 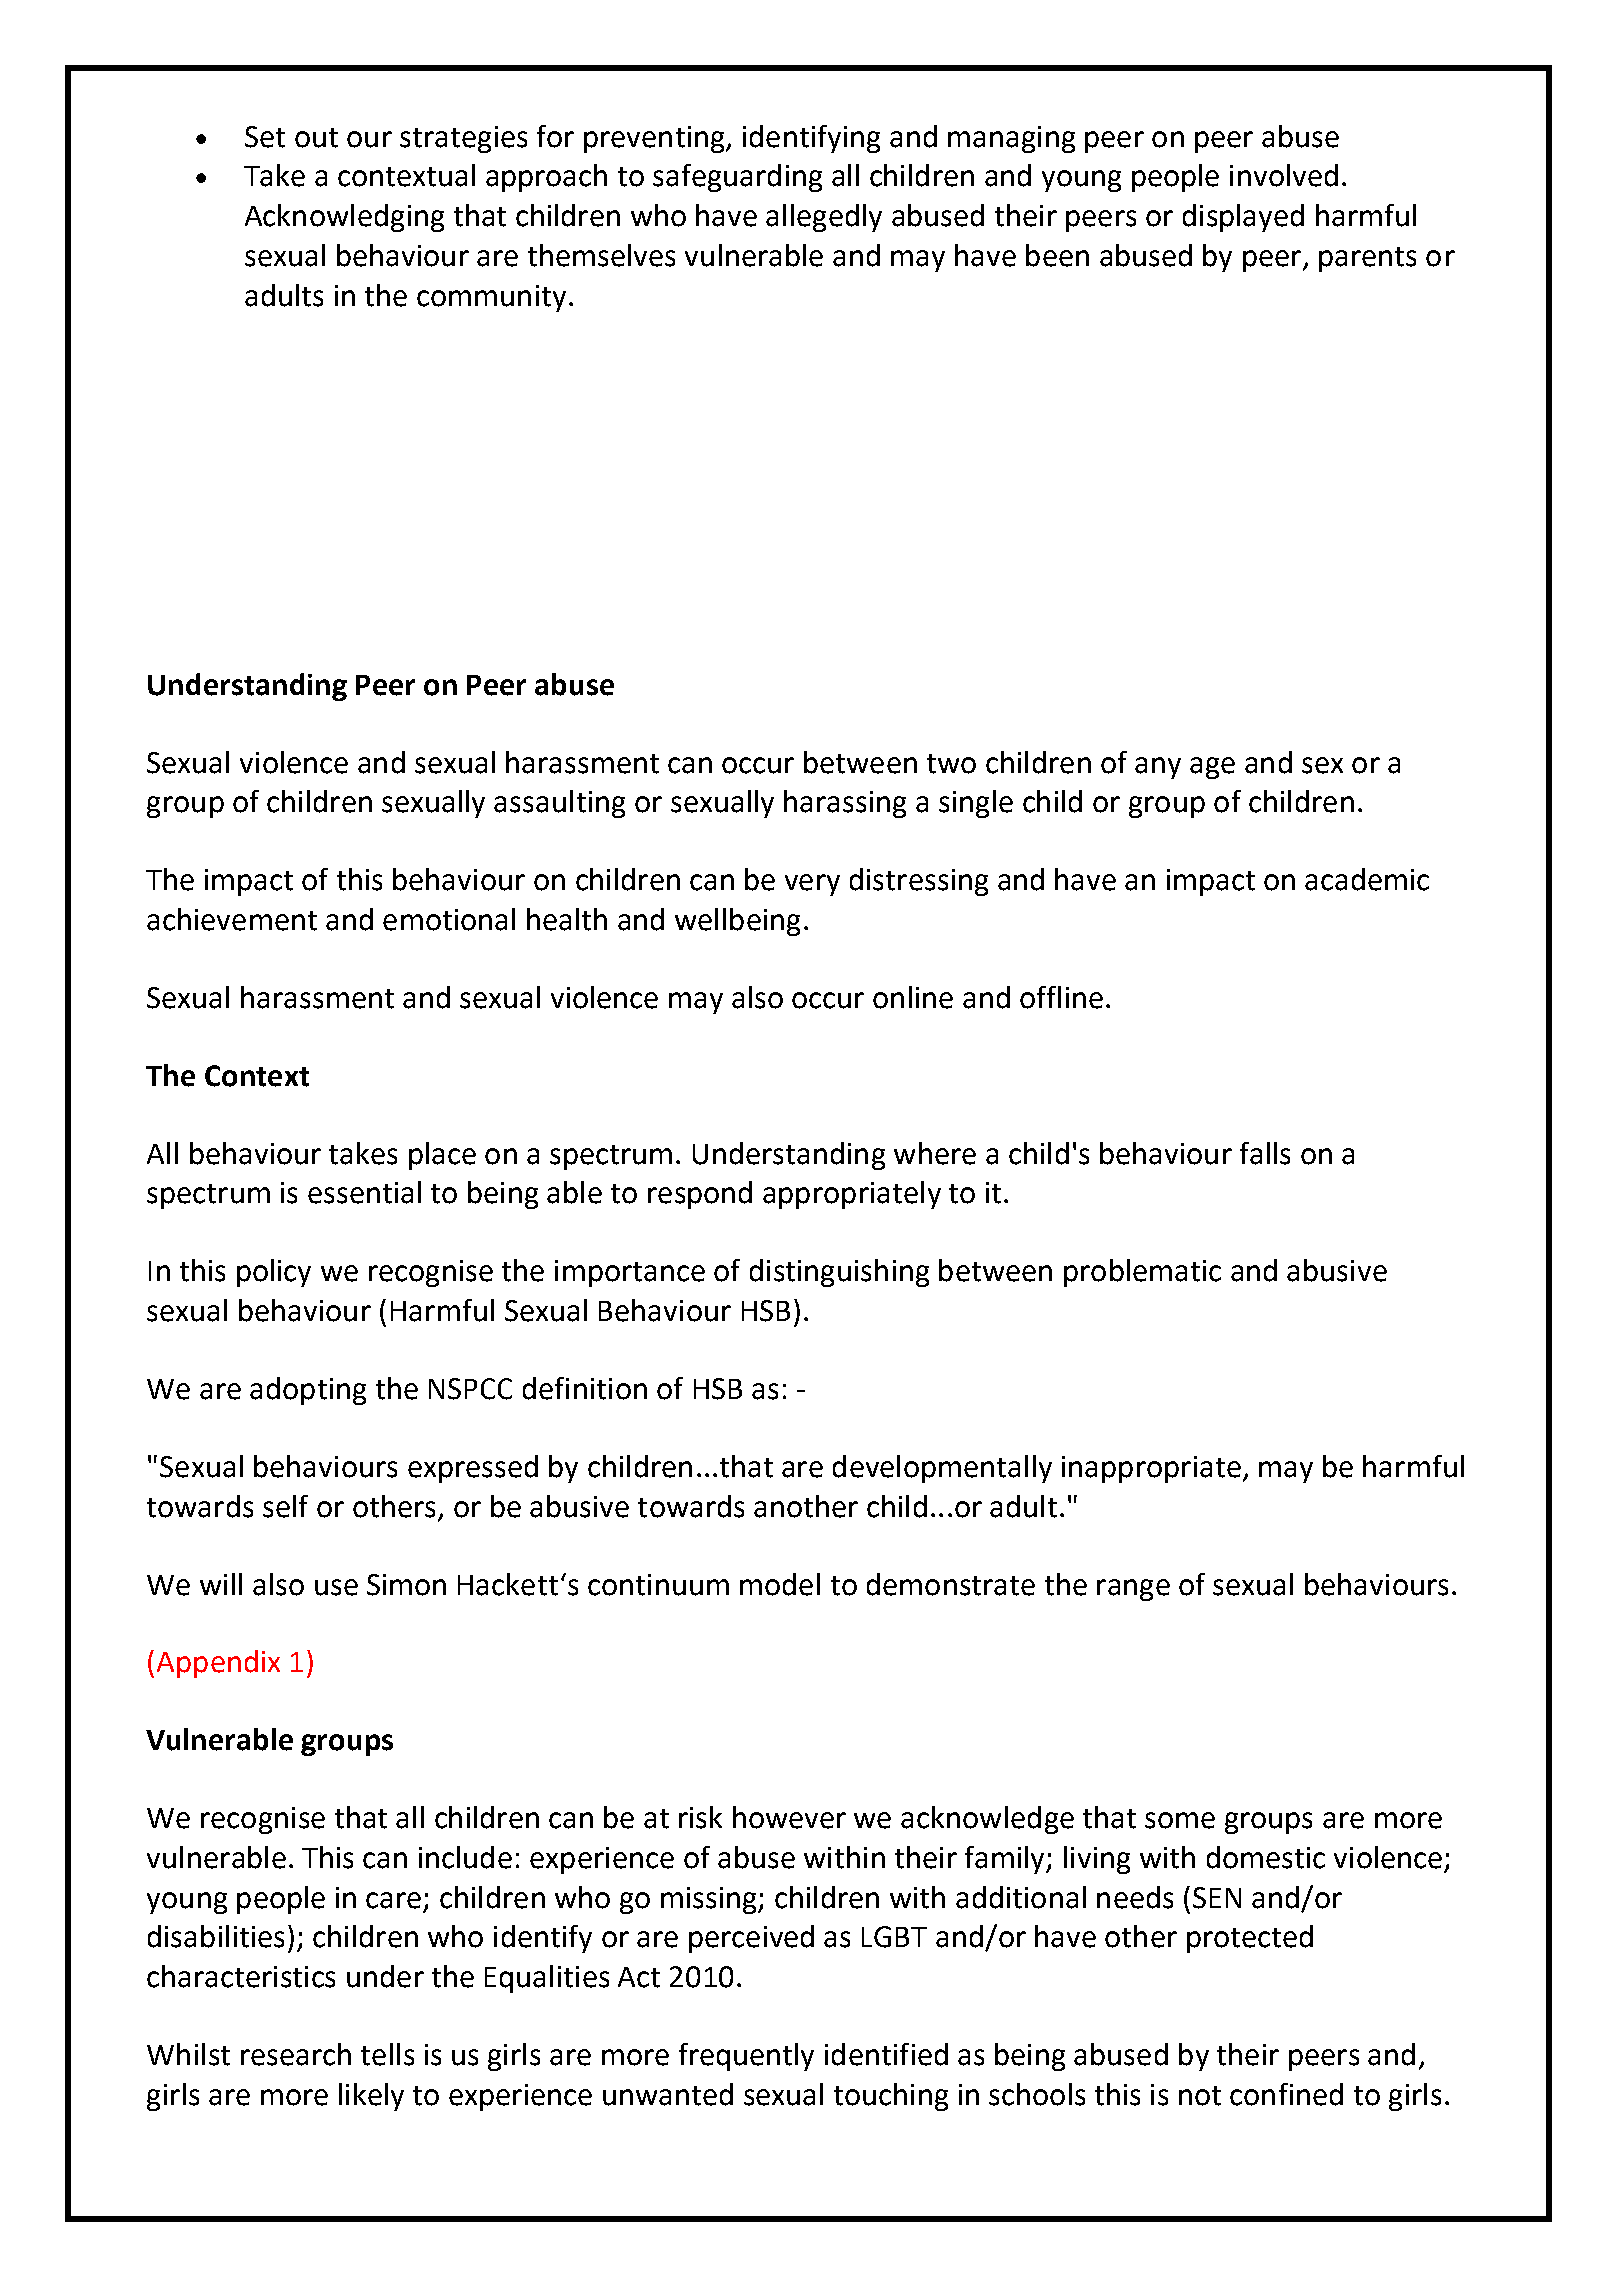 What do you see at coordinates (737, 178) in the screenshot?
I see `safeguarding` at bounding box center [737, 178].
